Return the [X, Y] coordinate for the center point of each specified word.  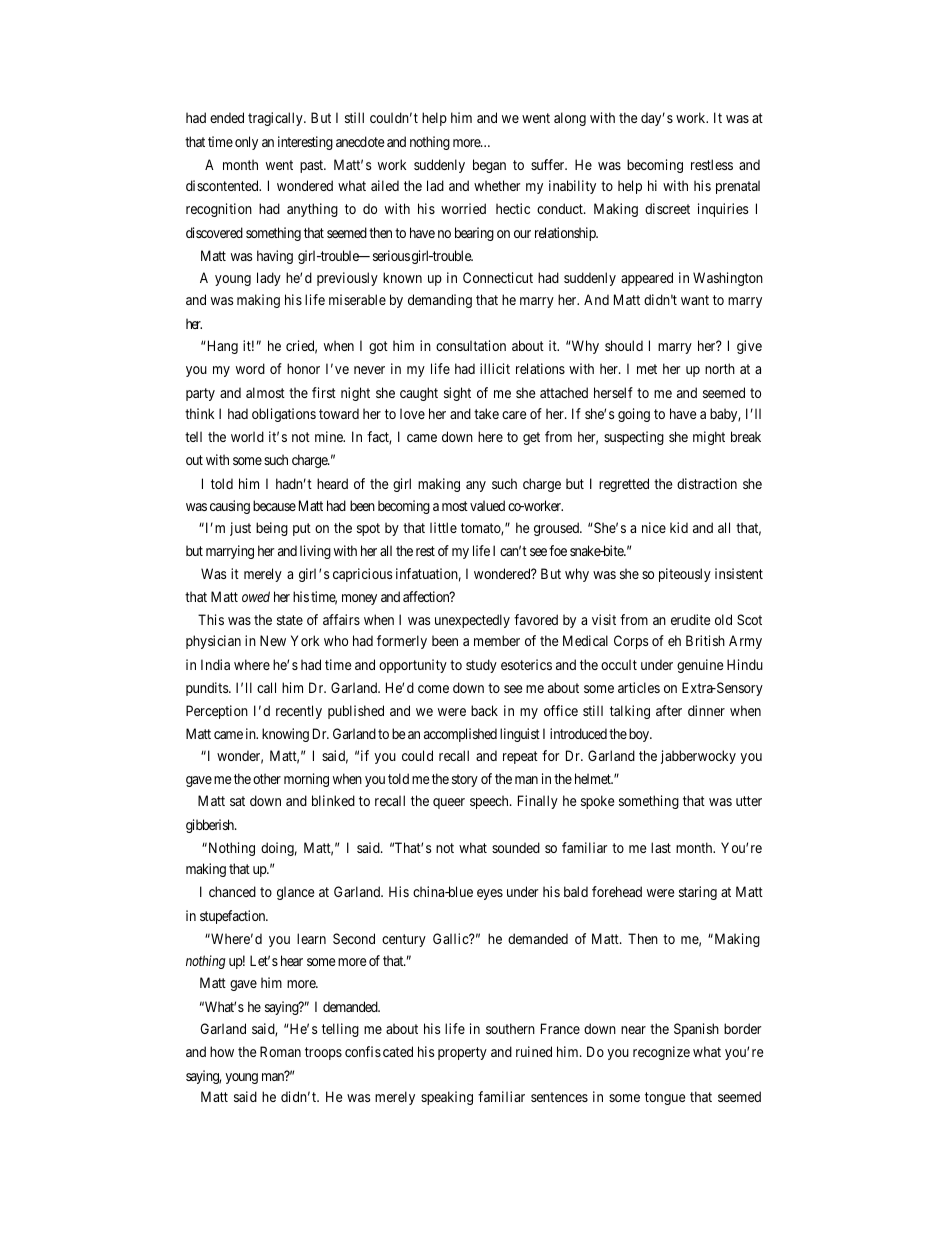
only [246, 143]
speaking [447, 1098]
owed [256, 596]
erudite [690, 619]
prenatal [738, 187]
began [489, 166]
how [222, 1051]
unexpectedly [472, 621]
